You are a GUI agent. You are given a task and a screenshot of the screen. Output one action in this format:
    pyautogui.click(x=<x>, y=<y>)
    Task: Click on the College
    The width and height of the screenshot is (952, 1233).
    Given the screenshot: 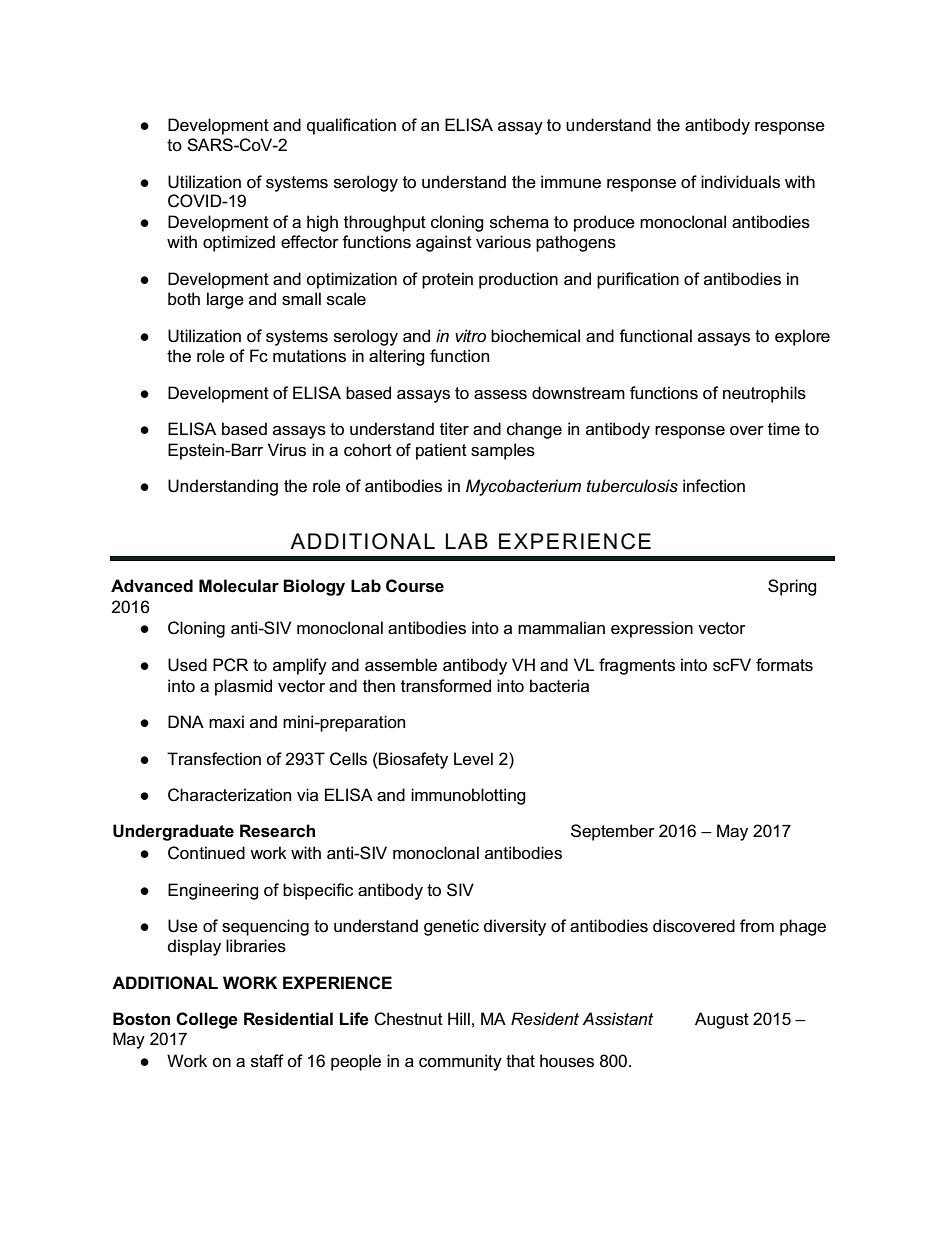 What is the action you would take?
    pyautogui.click(x=207, y=1020)
